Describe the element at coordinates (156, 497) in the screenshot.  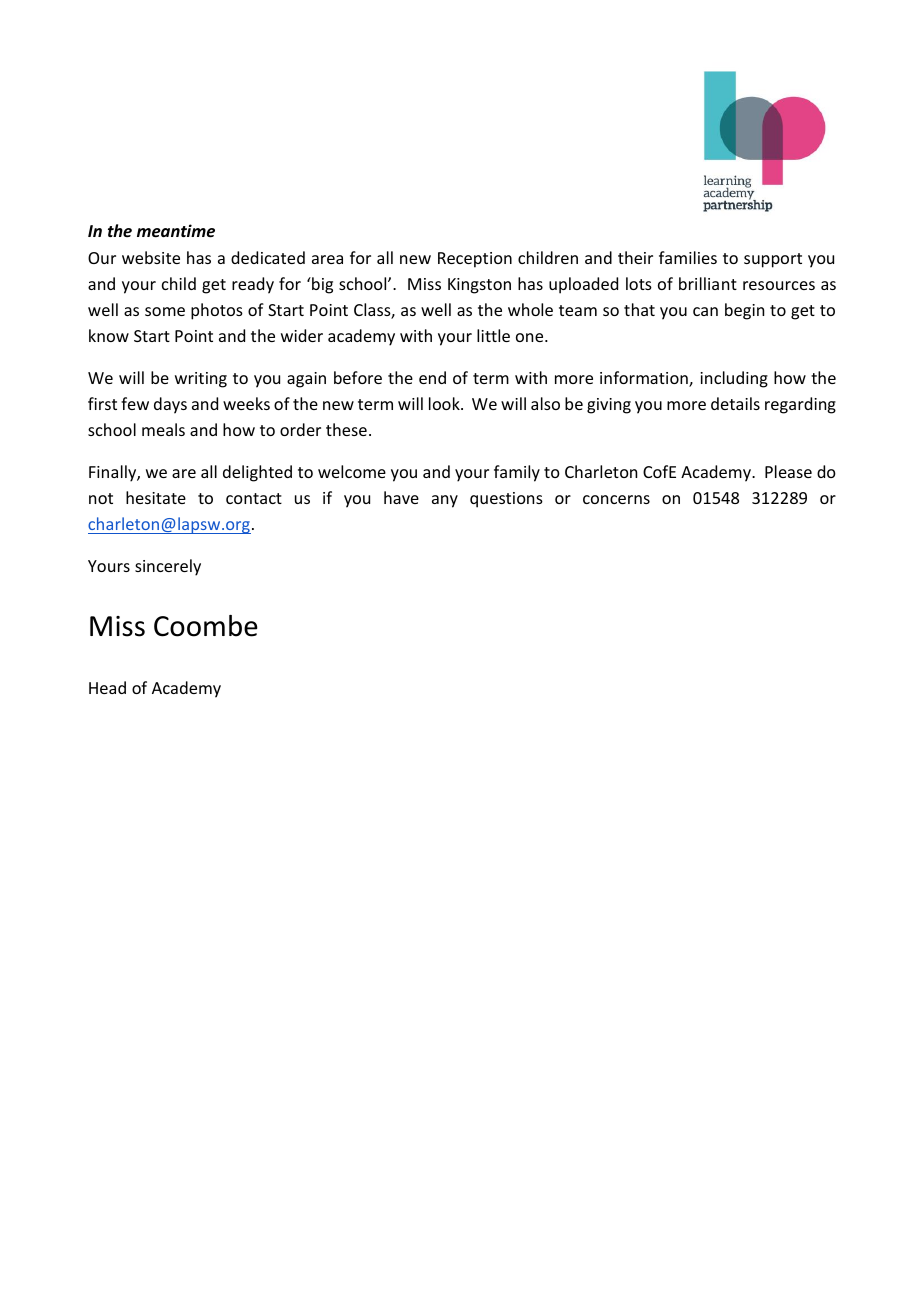
I see `hesitate` at that location.
